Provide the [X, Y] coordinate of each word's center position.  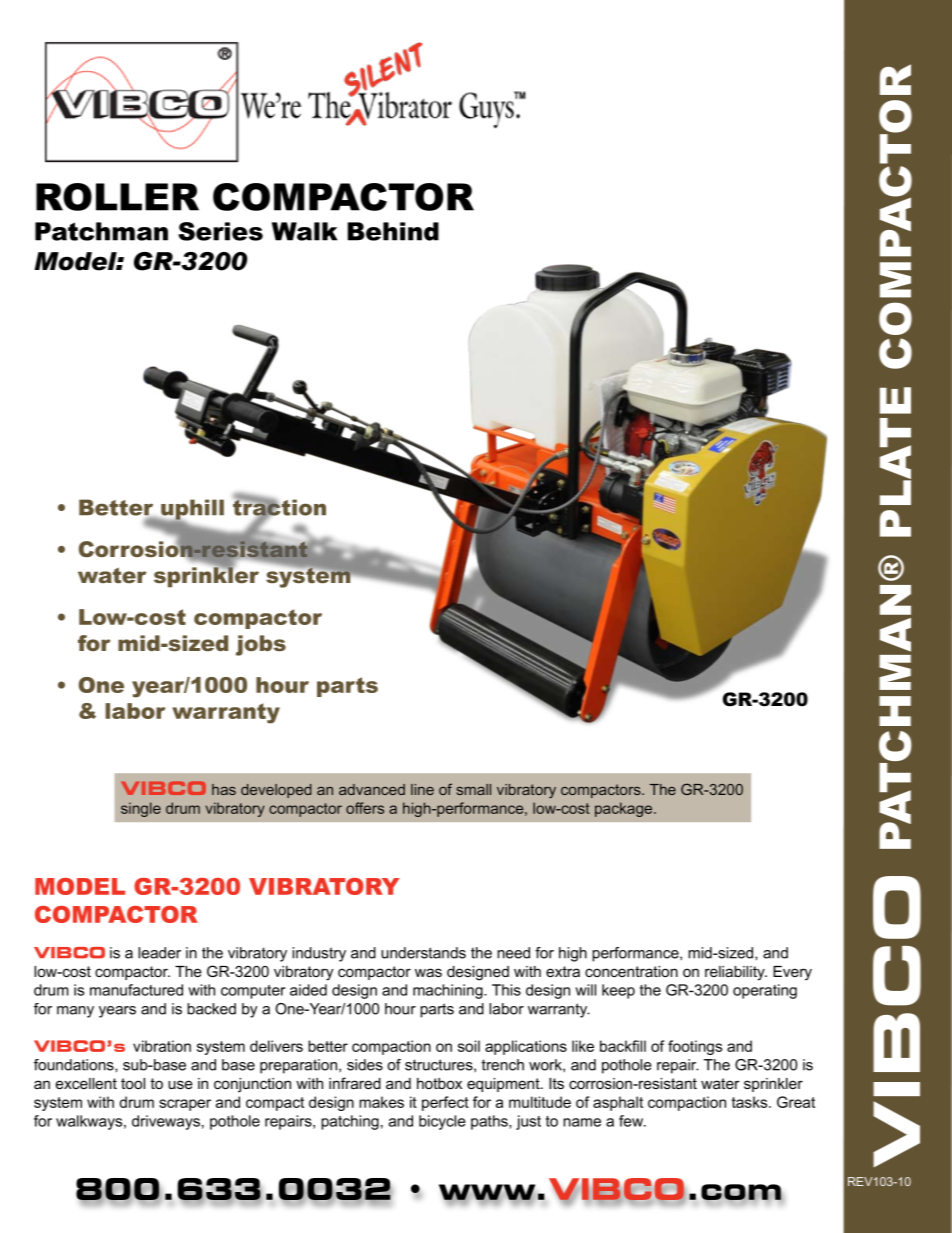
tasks [751, 1102]
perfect [445, 1103]
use [180, 1084]
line [422, 789]
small [474, 789]
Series [220, 231]
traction [279, 507]
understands [423, 953]
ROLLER [117, 197]
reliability [736, 973]
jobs [261, 645]
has [224, 789]
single [141, 809]
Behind [393, 231]
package [625, 809]
